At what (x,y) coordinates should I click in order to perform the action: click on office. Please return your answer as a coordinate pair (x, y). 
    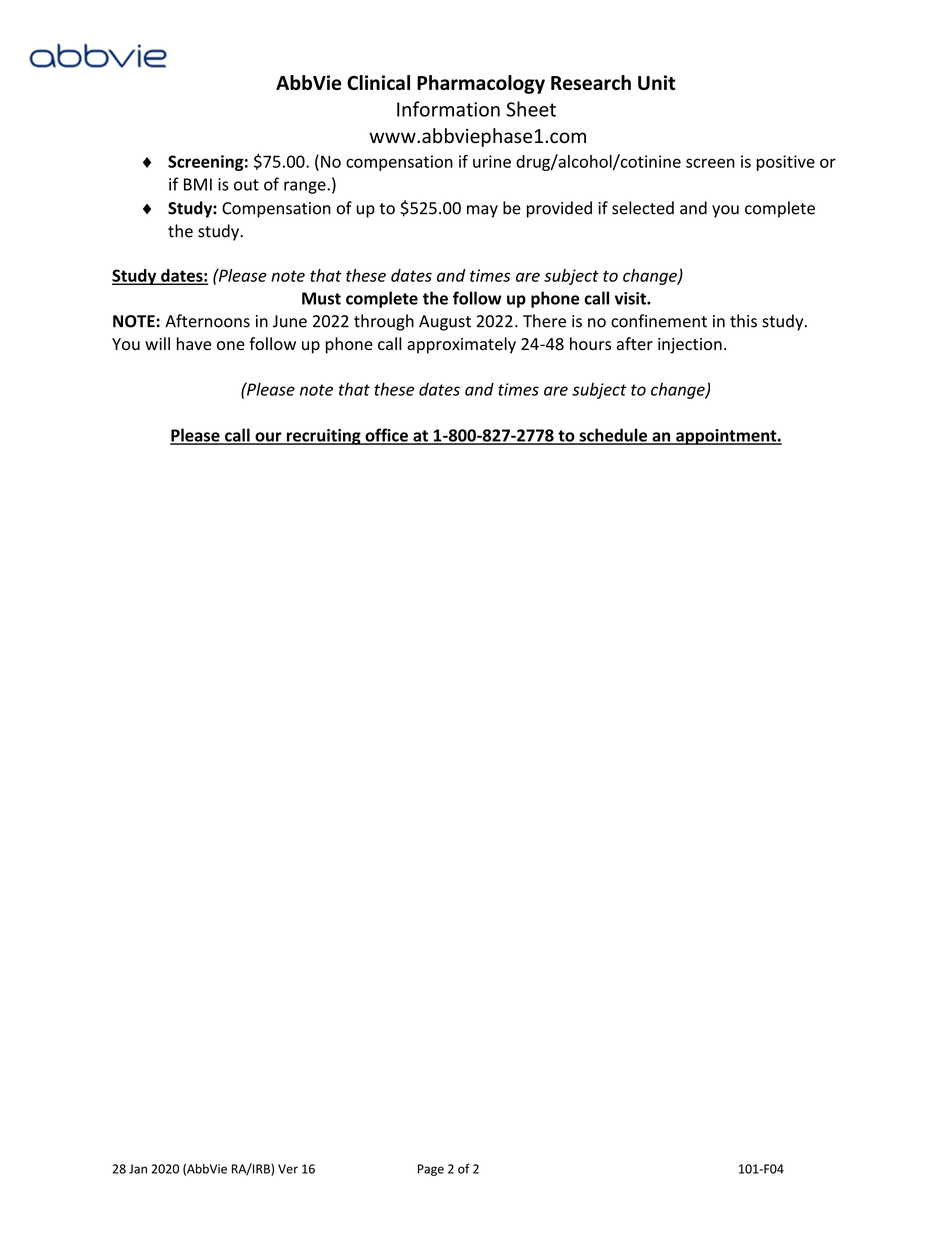
    Looking at the image, I should click on (386, 436).
